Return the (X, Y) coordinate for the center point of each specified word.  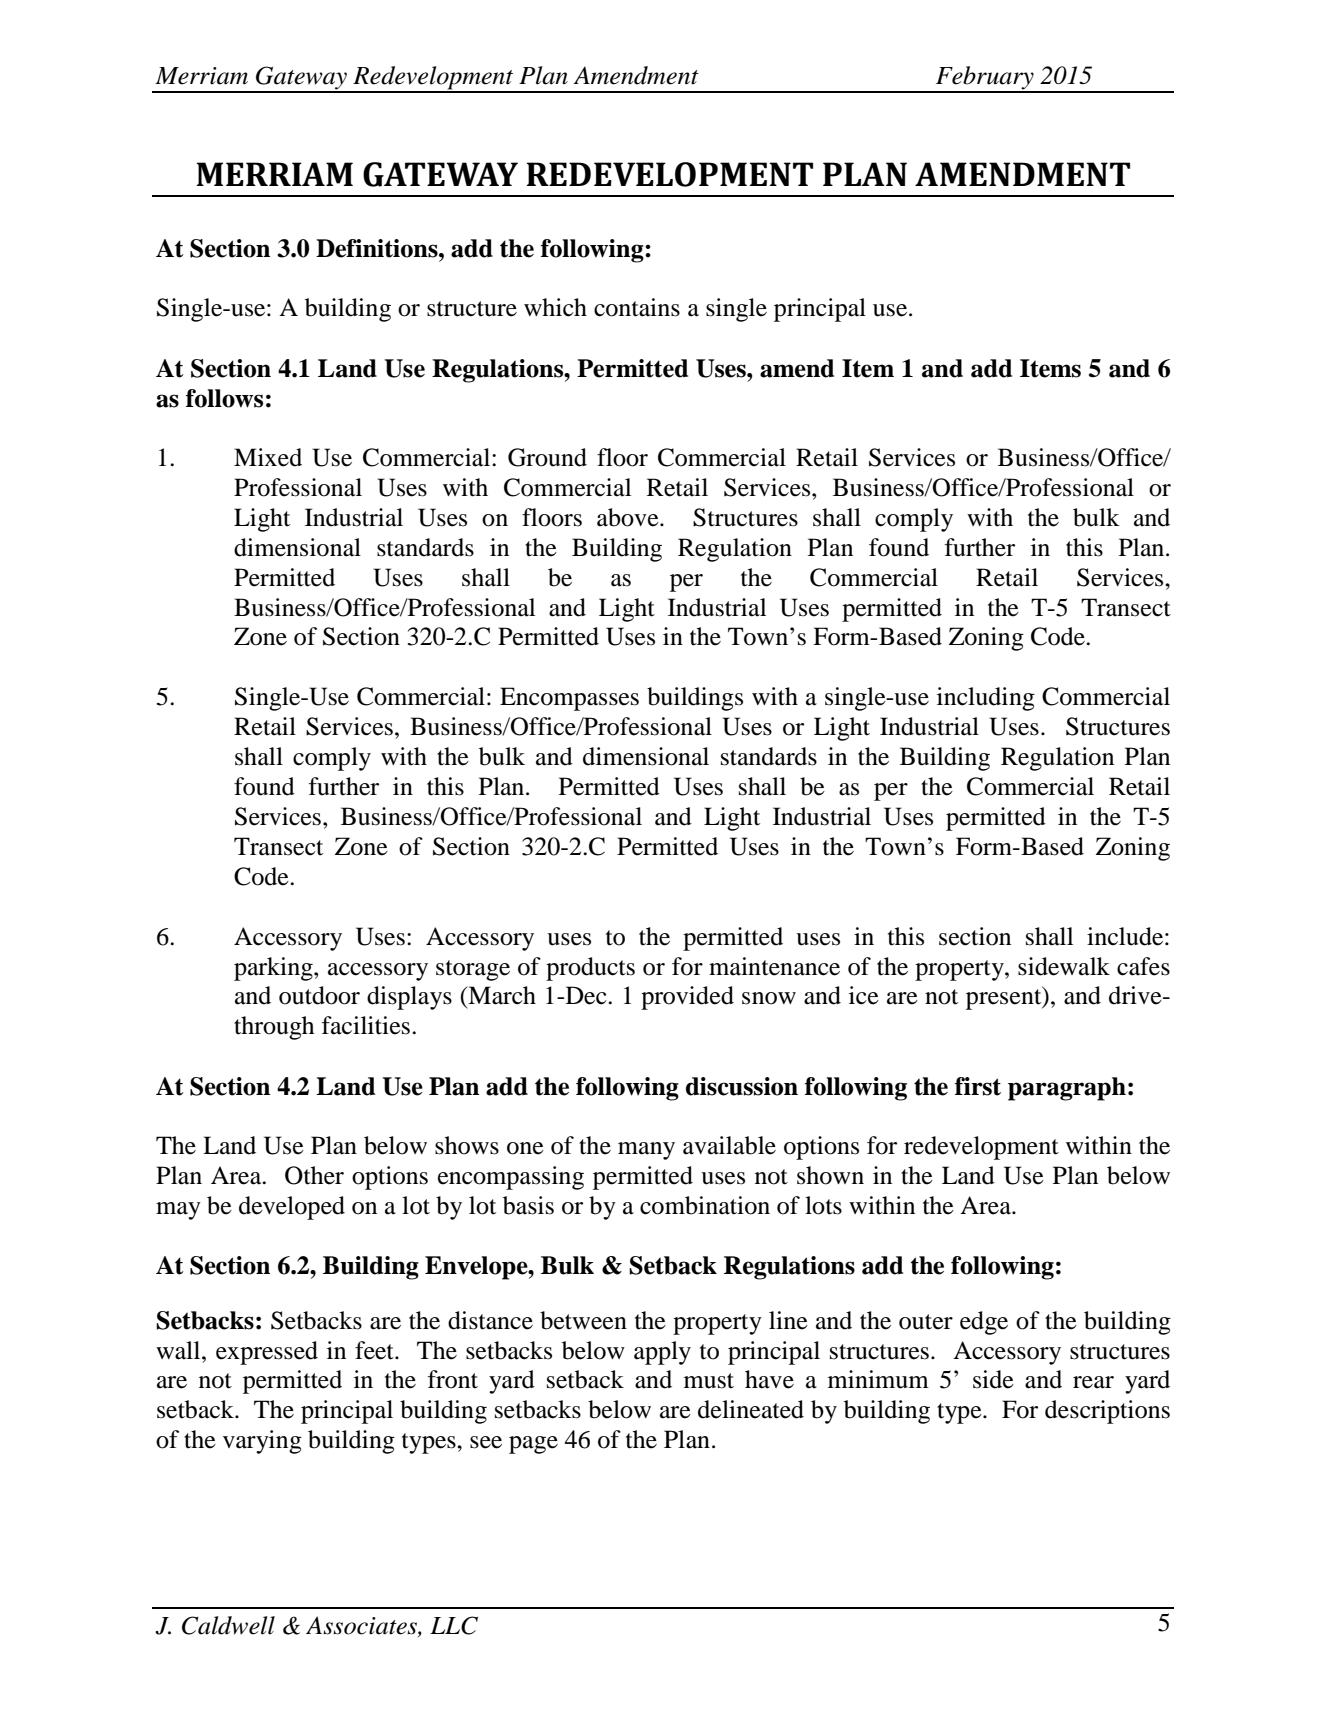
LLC (454, 1625)
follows (224, 398)
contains (637, 307)
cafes (1143, 966)
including (986, 699)
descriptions (1107, 1412)
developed (292, 1208)
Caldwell (228, 1625)
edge (984, 1323)
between (583, 1320)
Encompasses (569, 699)
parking (274, 969)
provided (687, 998)
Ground (547, 457)
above (629, 517)
